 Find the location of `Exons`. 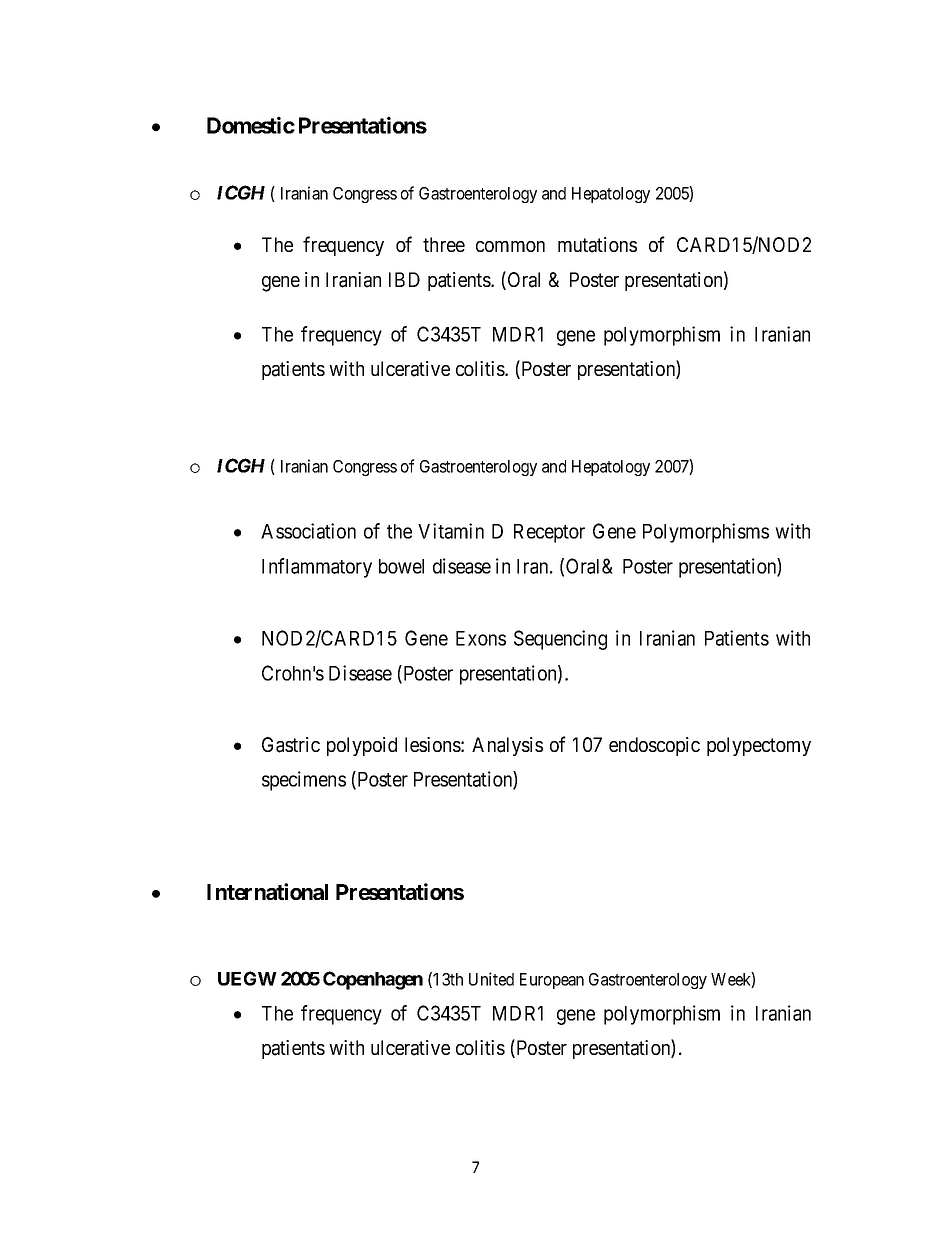

Exons is located at coordinates (481, 638).
